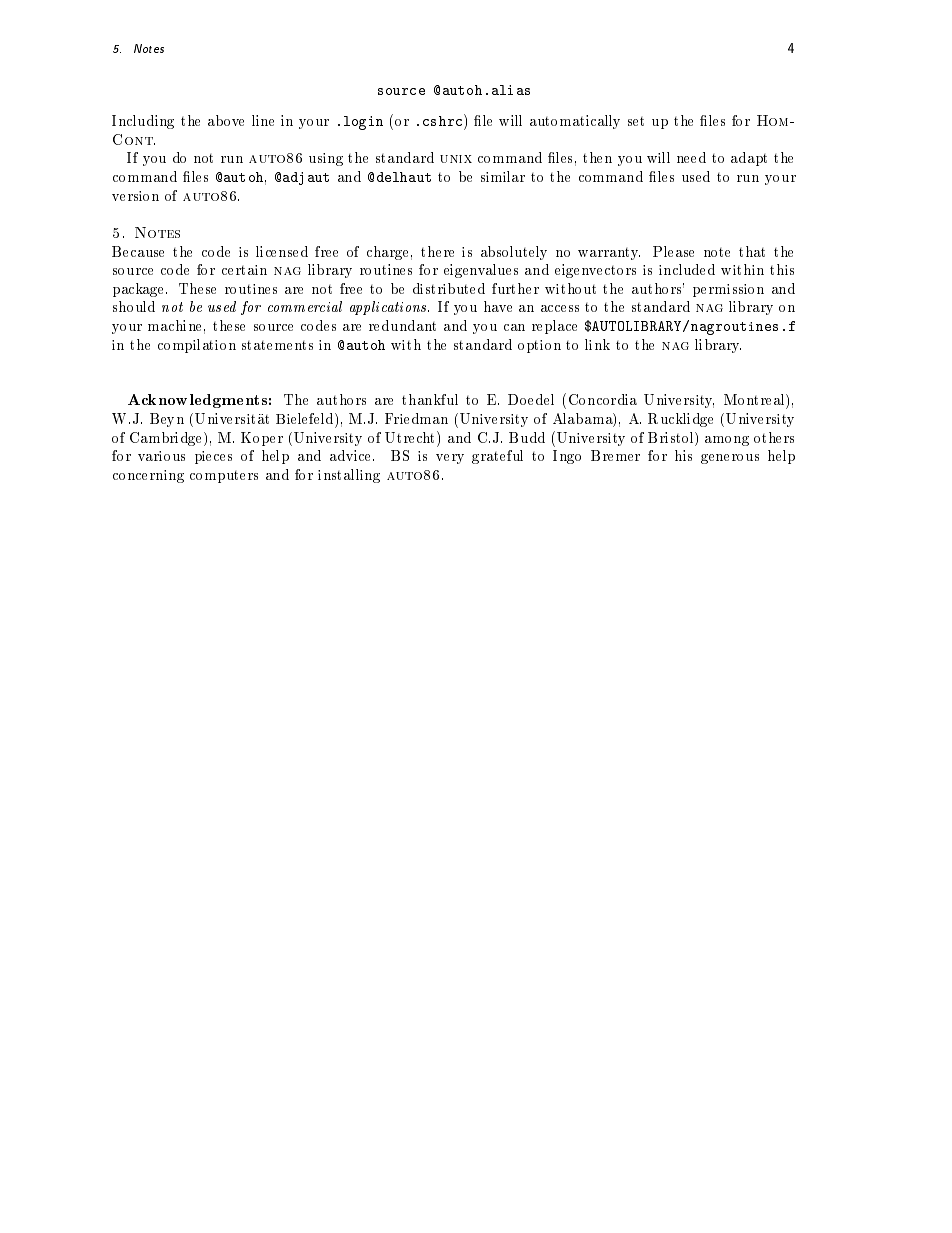  I want to click on generous, so click(730, 459).
